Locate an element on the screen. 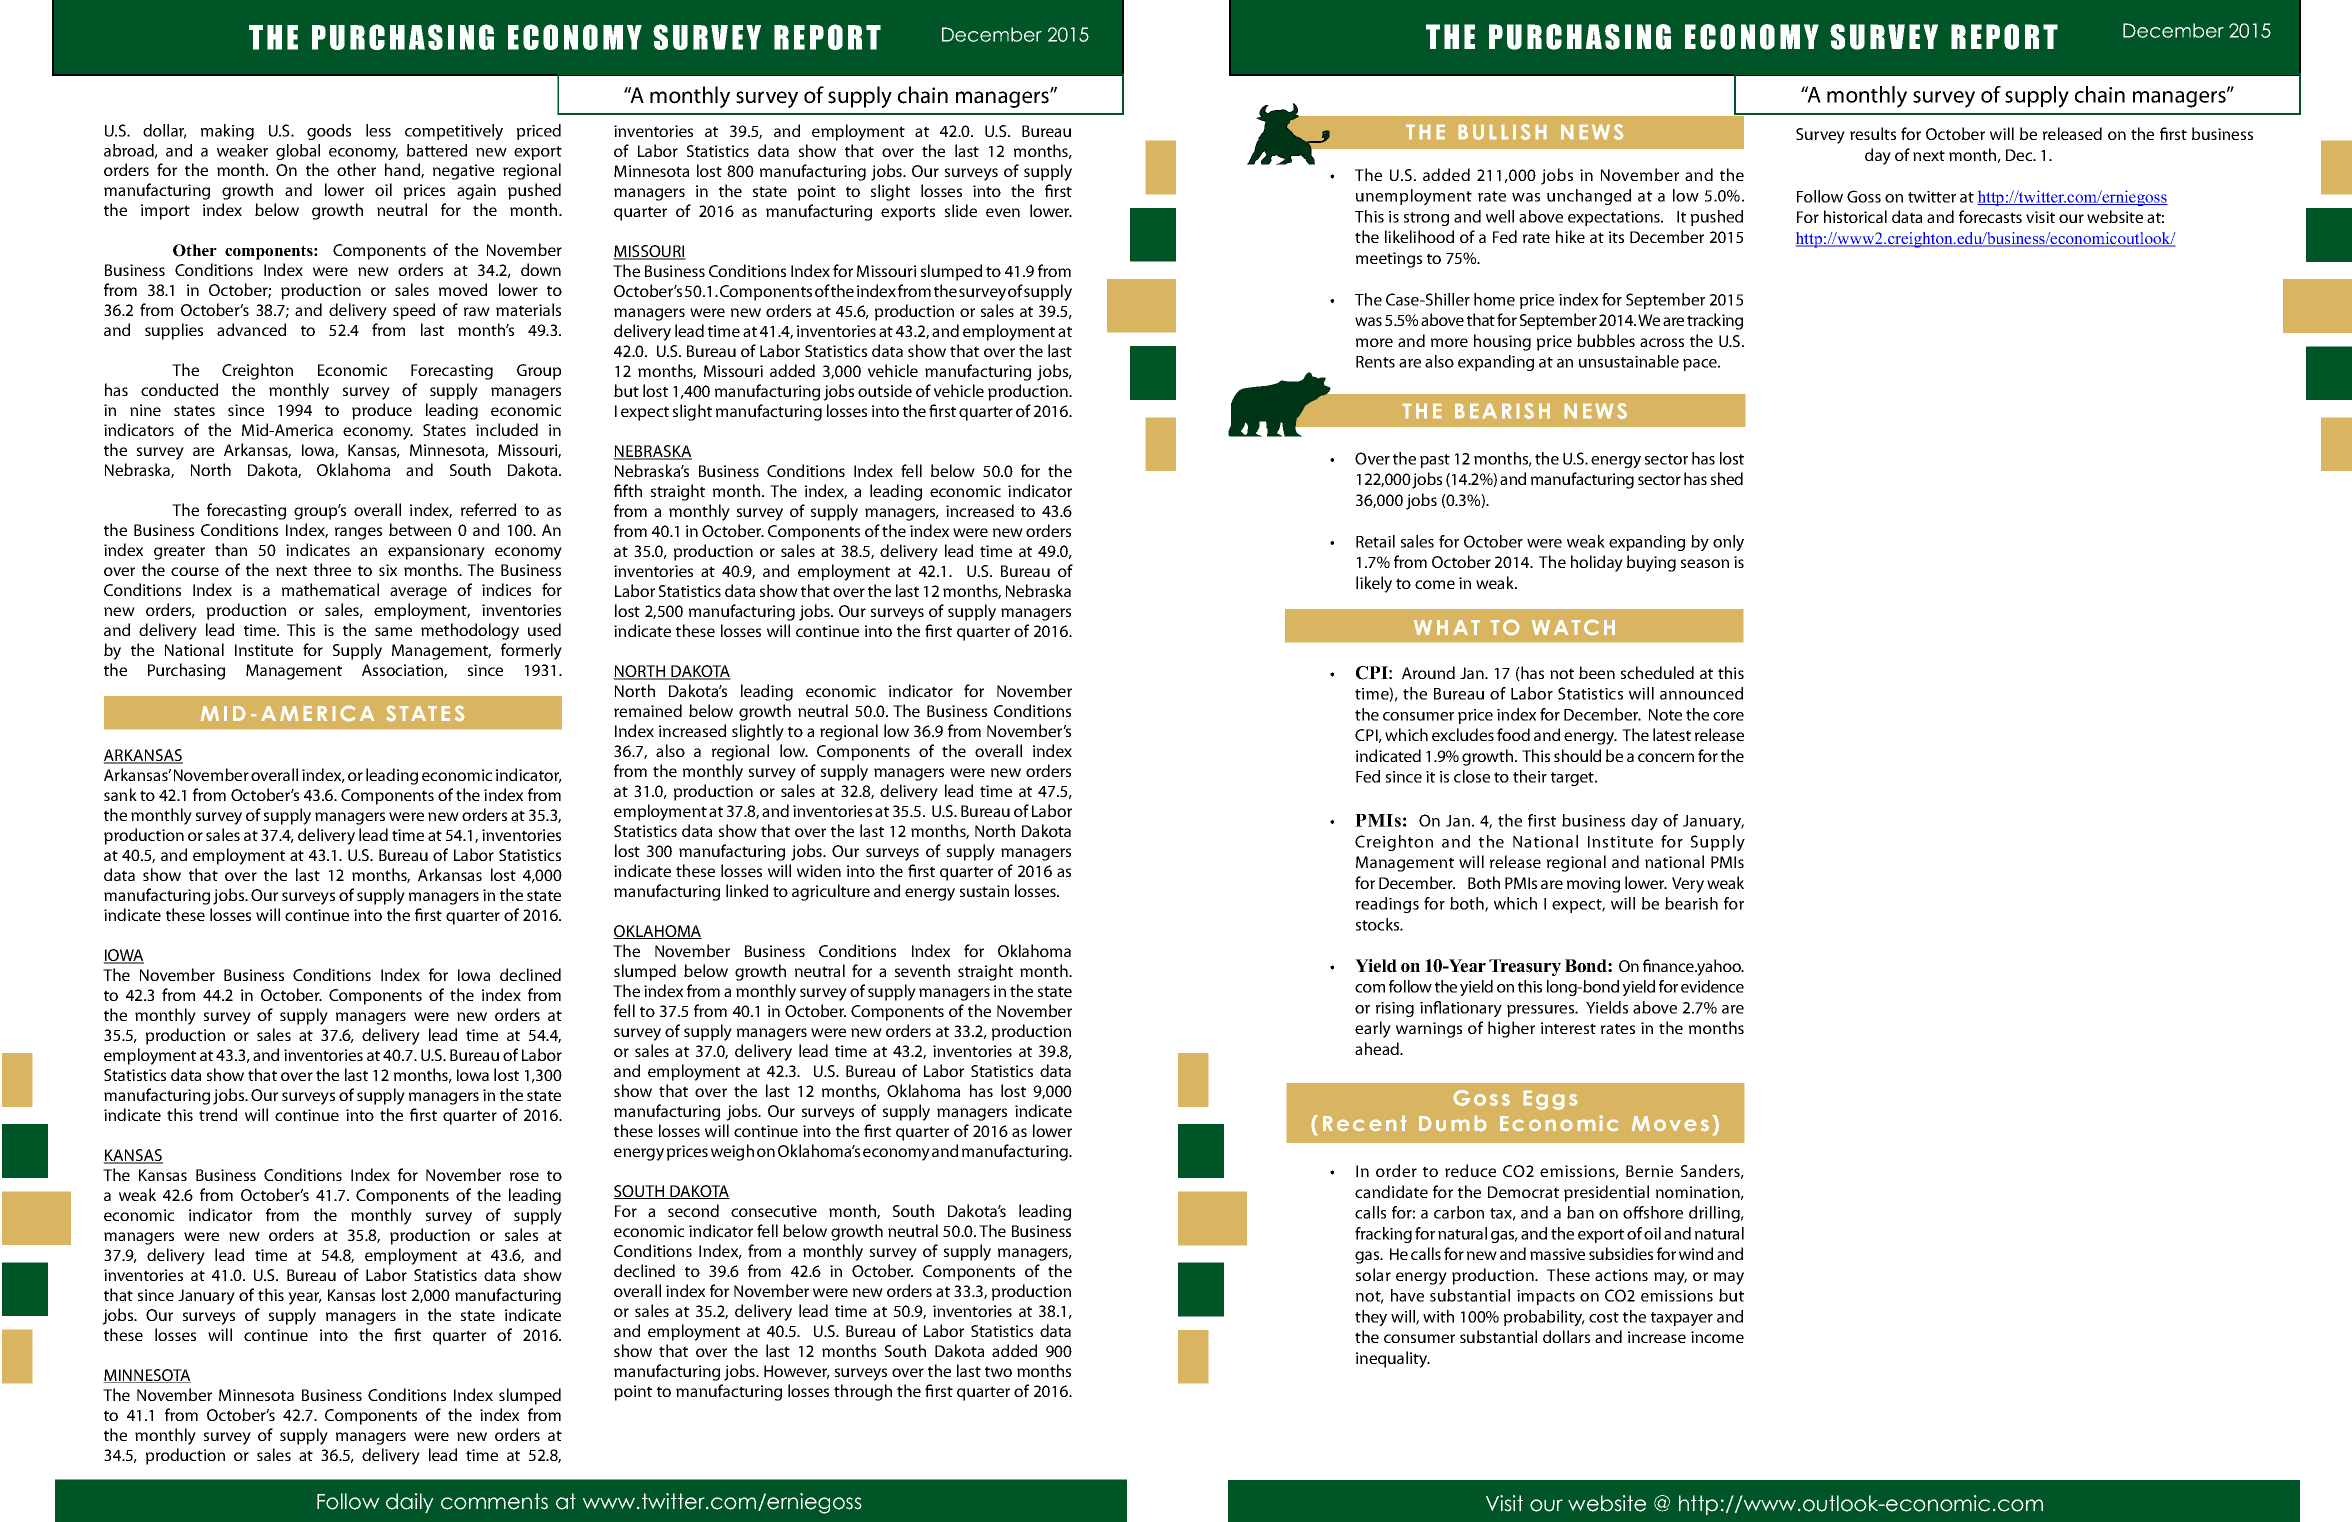 This screenshot has height=1522, width=2352. early is located at coordinates (1373, 1029).
